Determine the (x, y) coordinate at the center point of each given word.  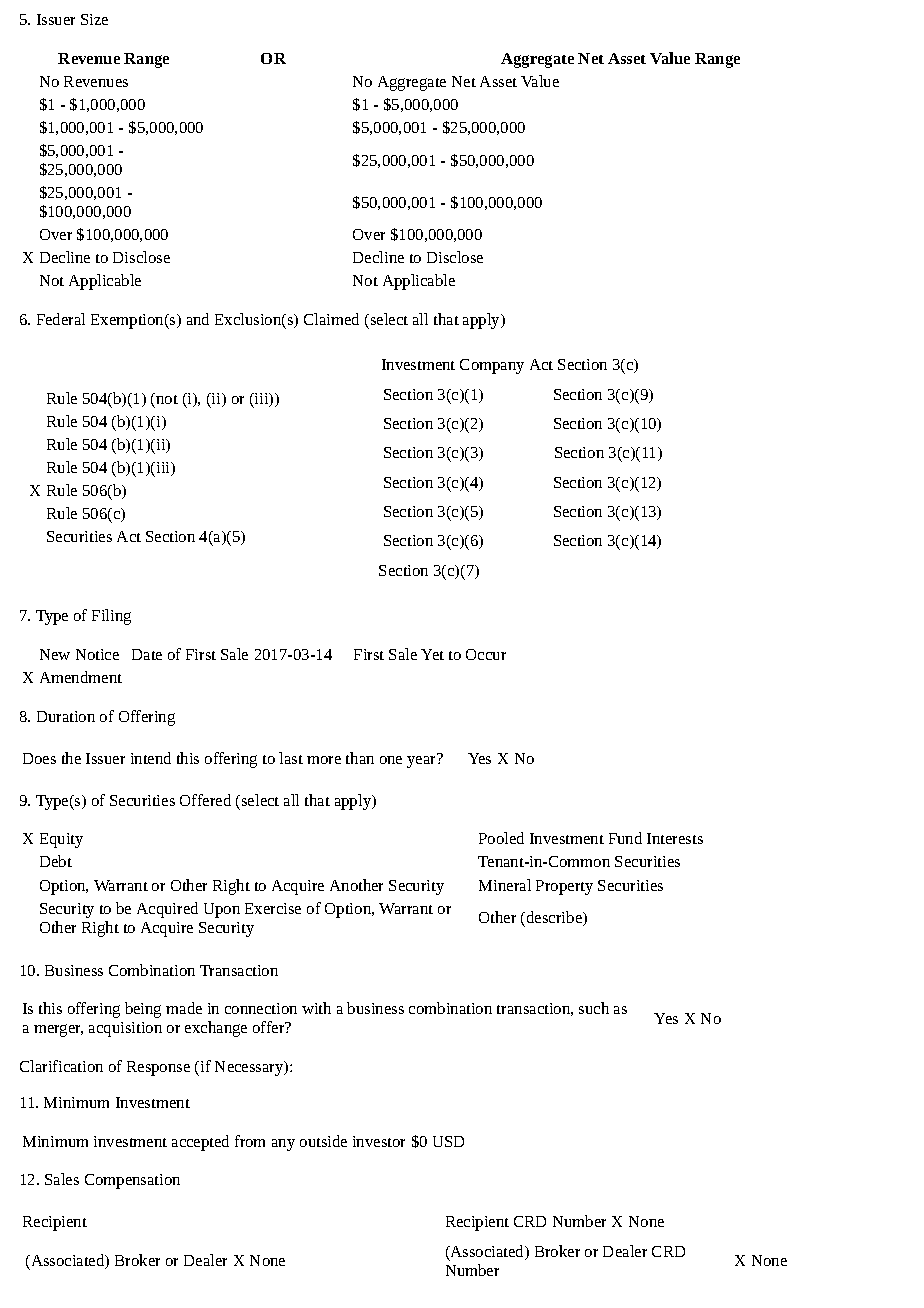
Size (94, 19)
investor (379, 1141)
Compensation (132, 1181)
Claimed (331, 319)
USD (448, 1141)
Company (492, 366)
